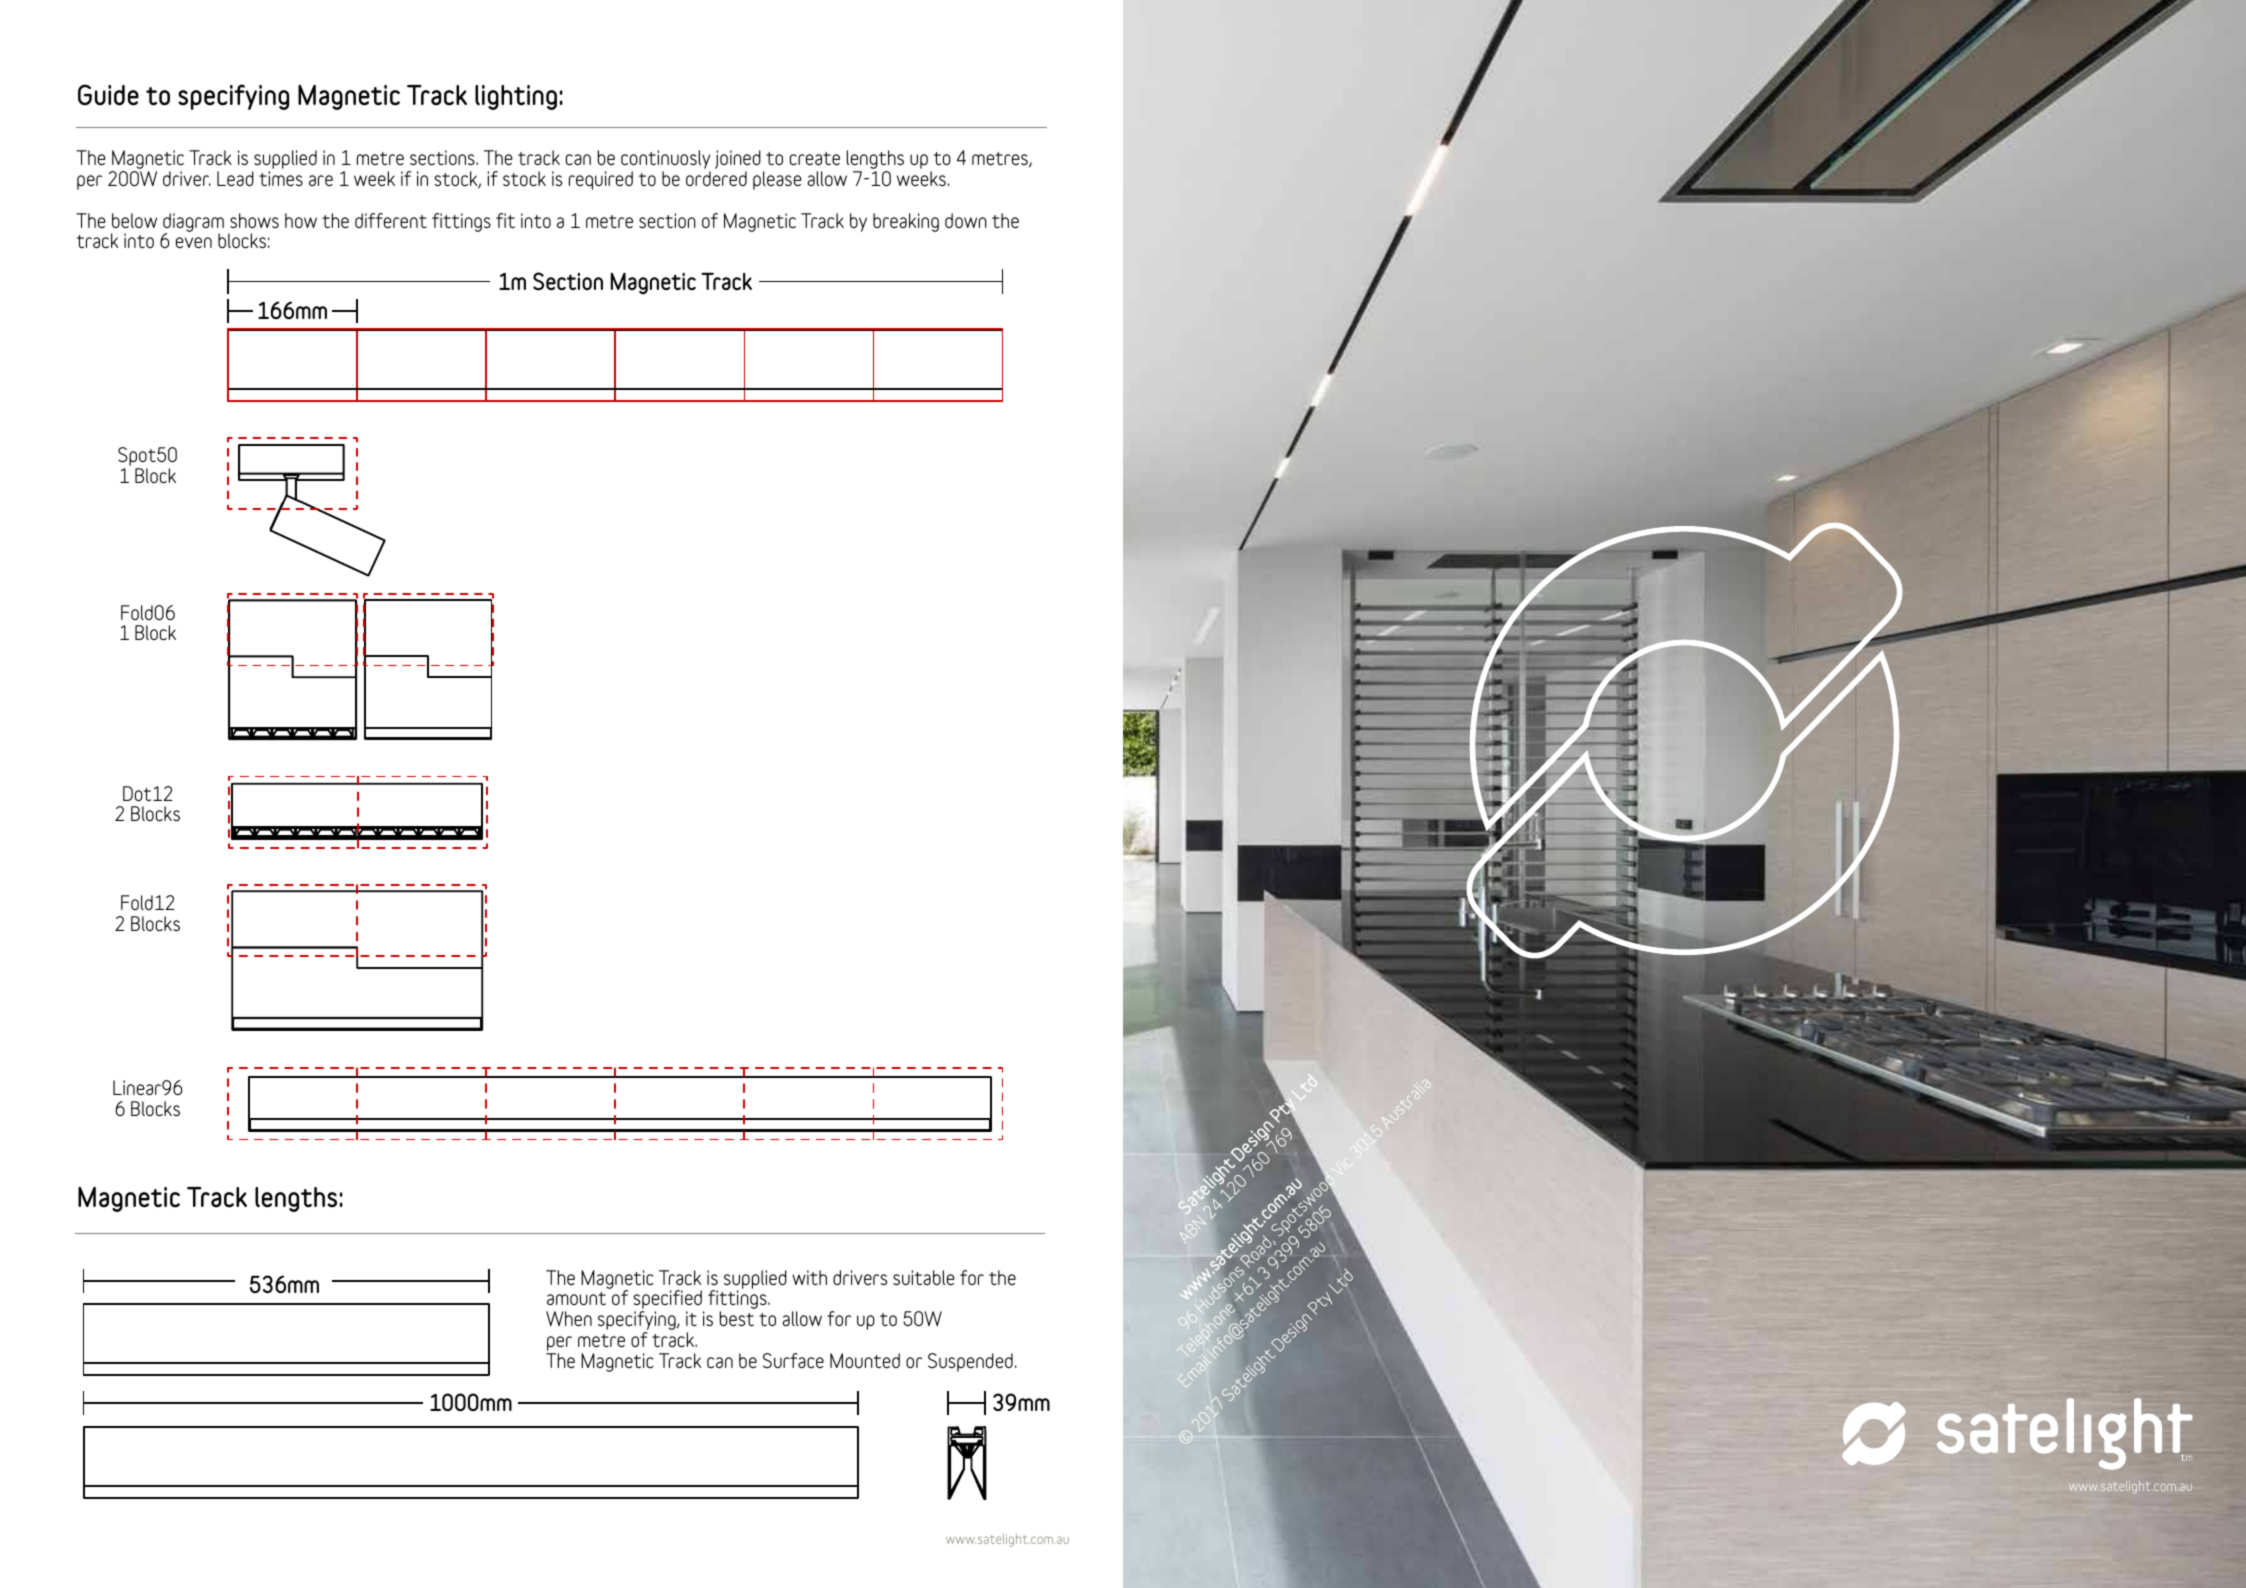 This page has width=2246, height=1588. What do you see at coordinates (516, 97) in the page?
I see `lighting` at bounding box center [516, 97].
